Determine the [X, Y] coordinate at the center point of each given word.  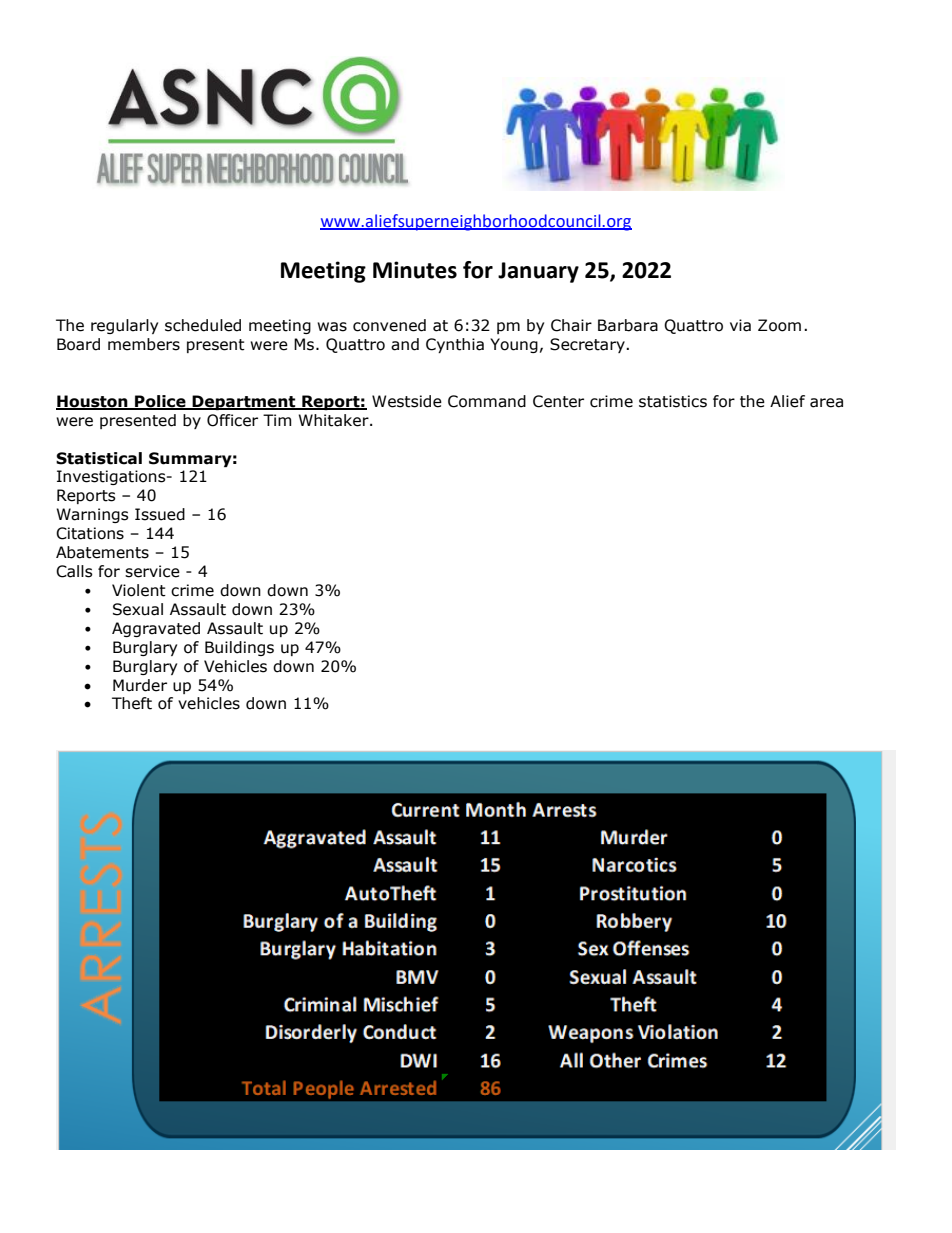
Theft [132, 703]
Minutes [415, 270]
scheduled [203, 325]
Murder [140, 685]
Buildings [239, 648]
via [740, 325]
